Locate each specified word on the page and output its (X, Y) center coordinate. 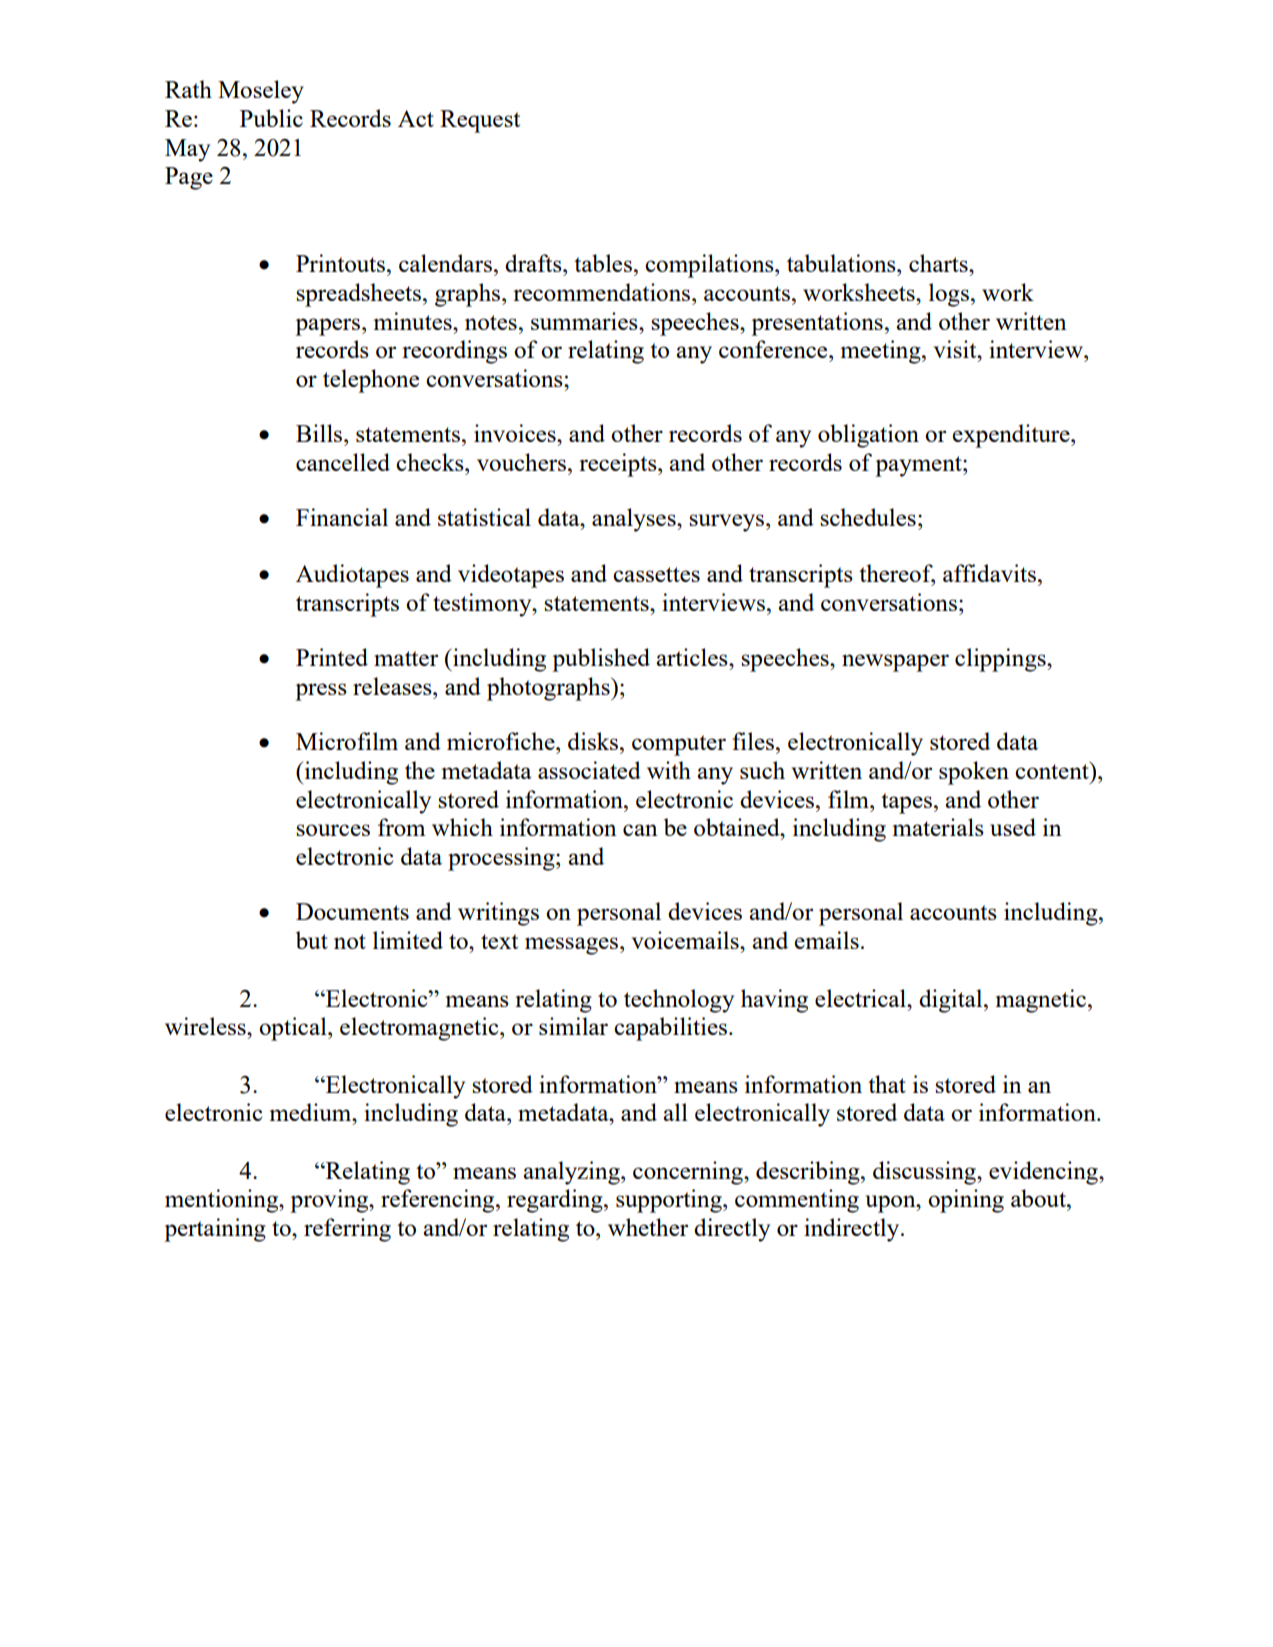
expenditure (1012, 436)
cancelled (343, 462)
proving (330, 1201)
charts (939, 263)
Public (271, 118)
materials (938, 827)
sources (333, 830)
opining (966, 1201)
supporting (670, 1201)
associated (589, 770)
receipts (619, 465)
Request (480, 121)
